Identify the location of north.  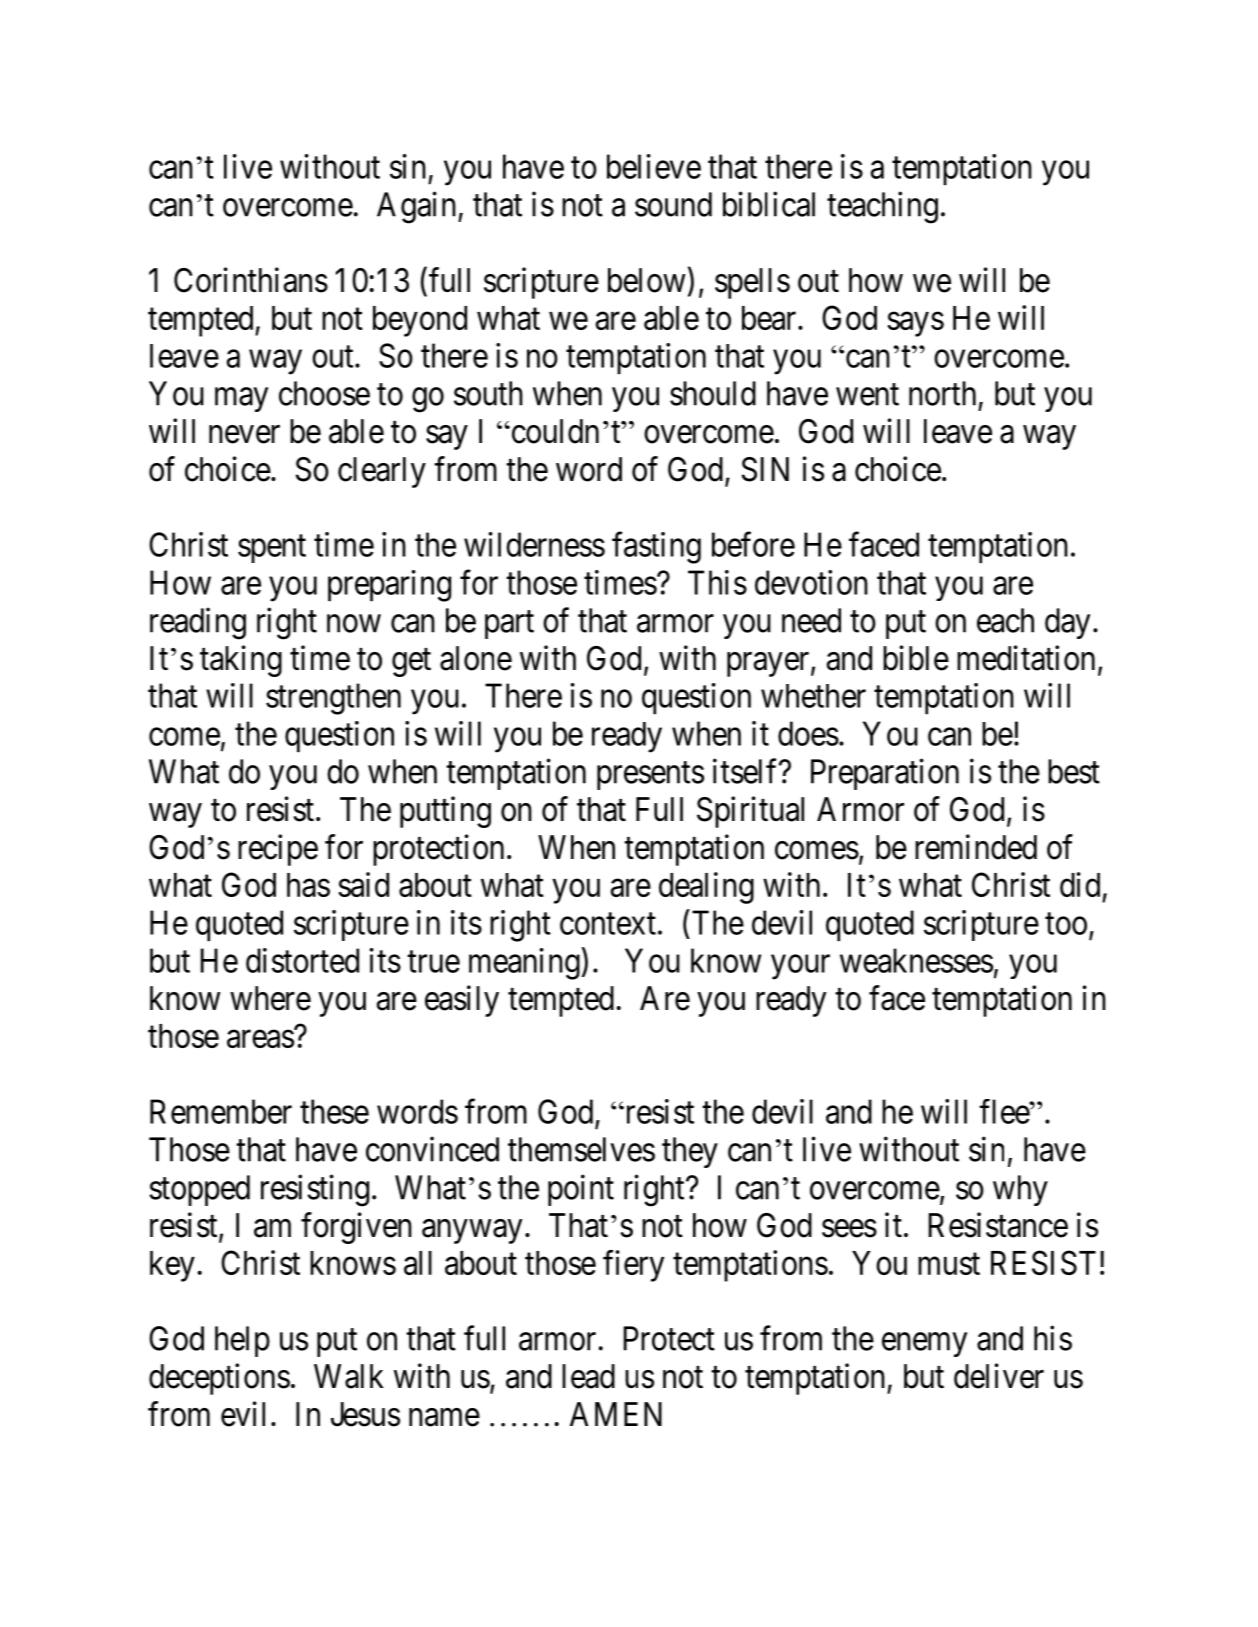
(942, 393).
